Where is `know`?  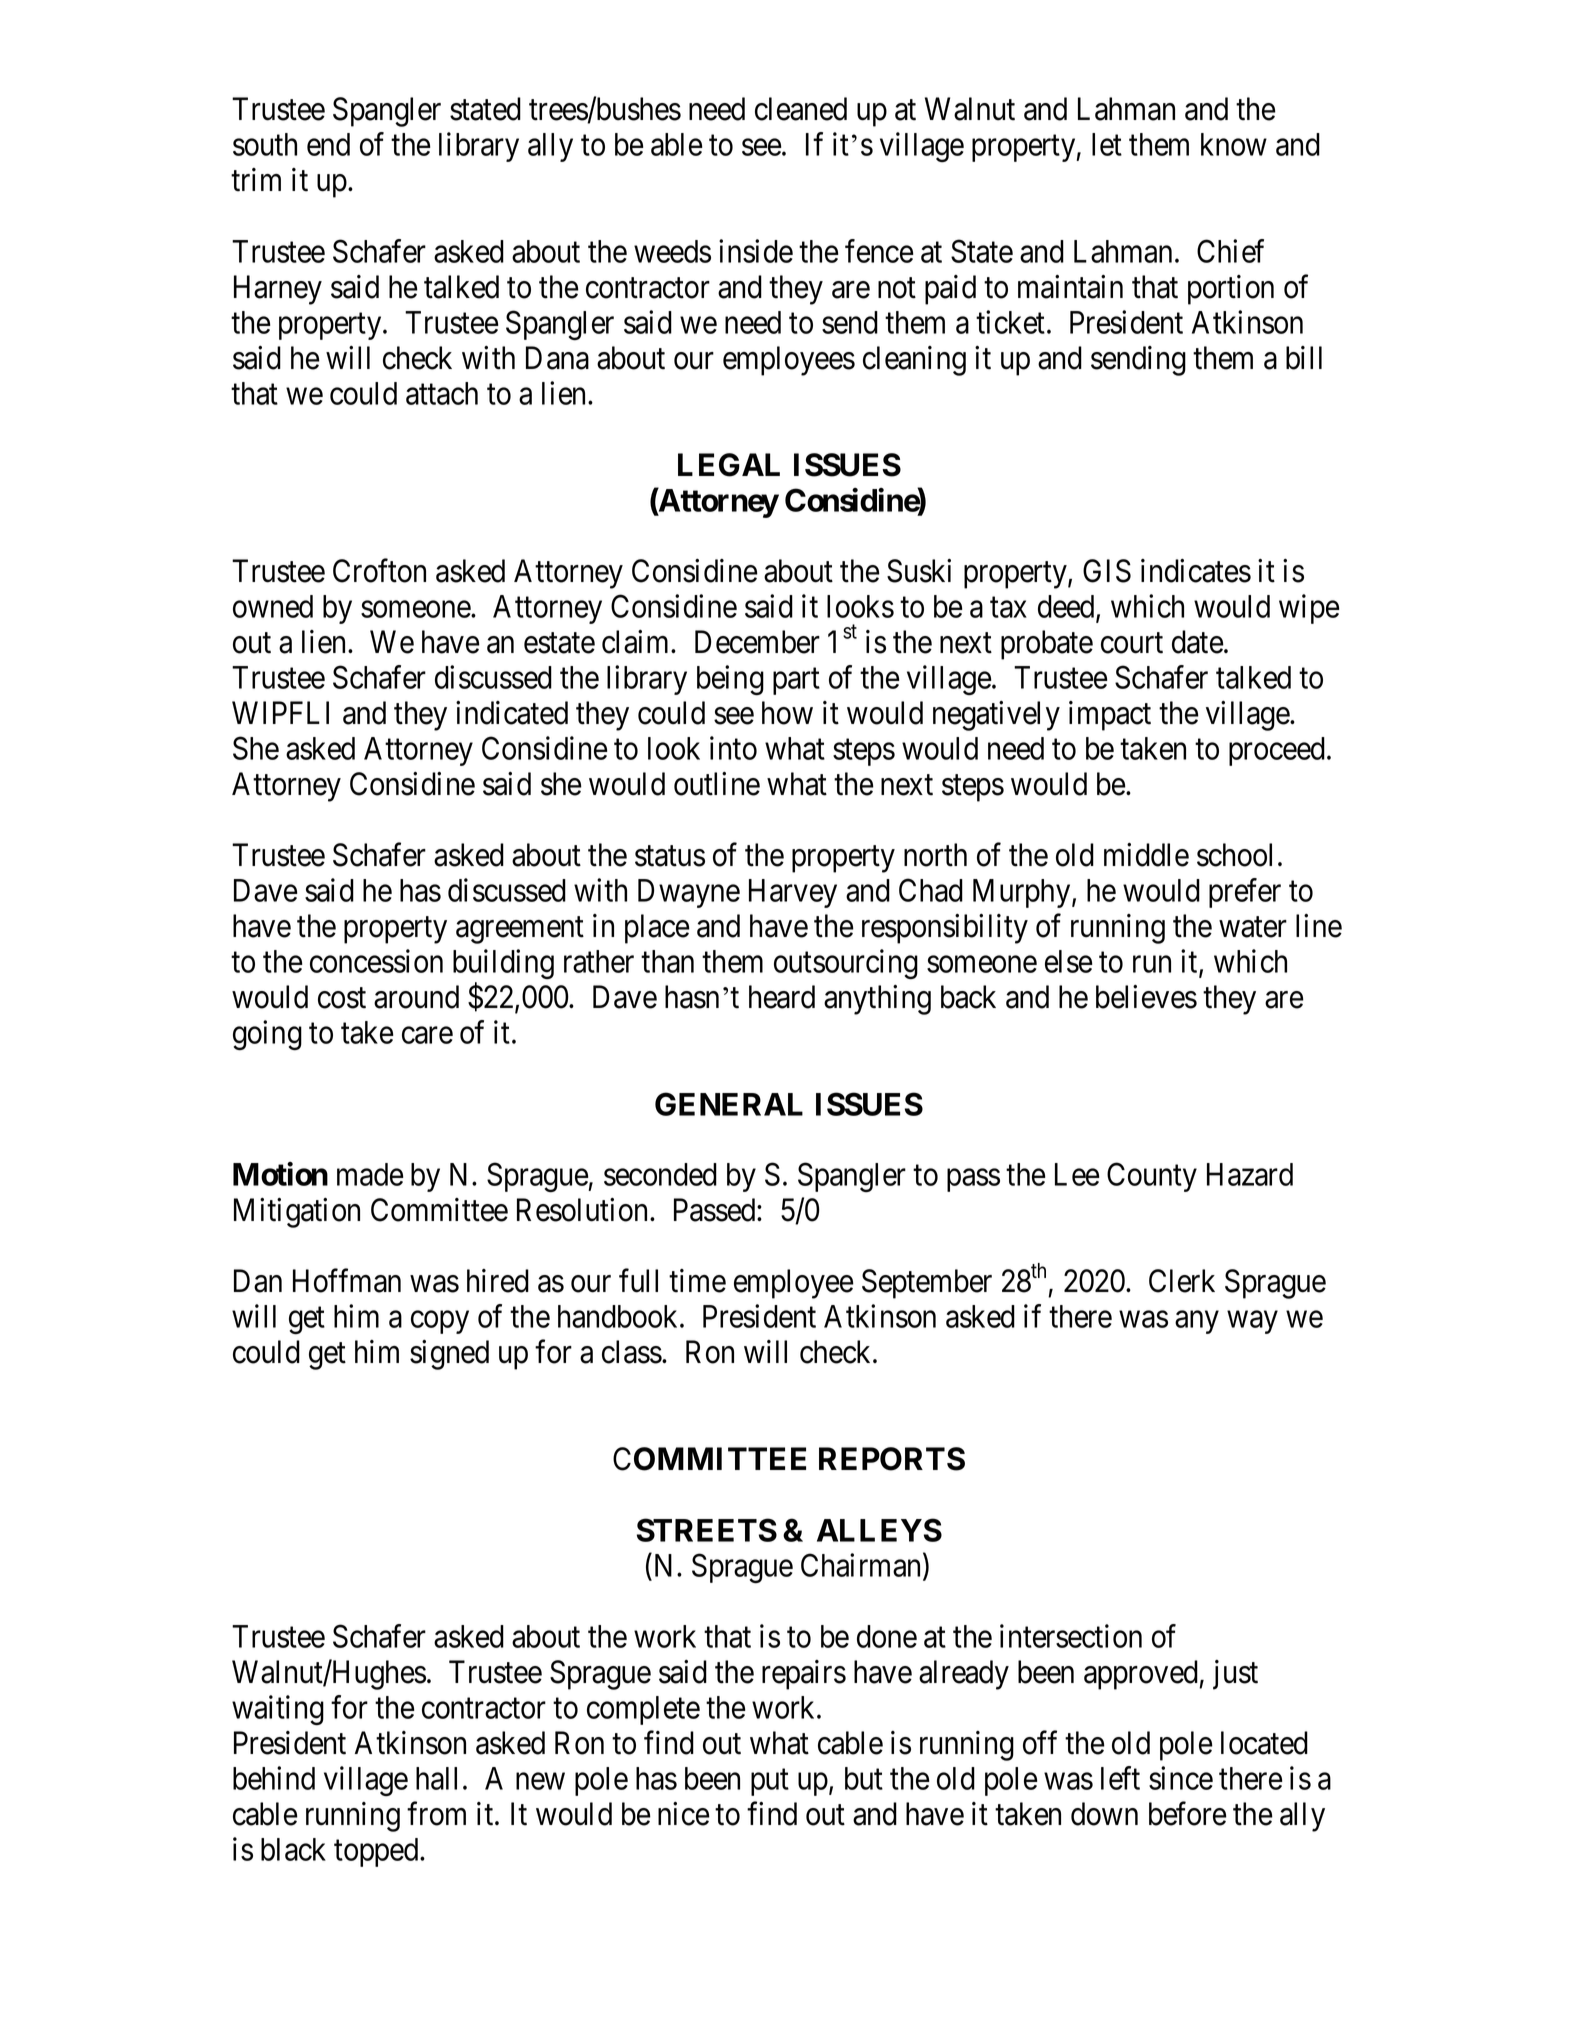 know is located at coordinates (1234, 144).
